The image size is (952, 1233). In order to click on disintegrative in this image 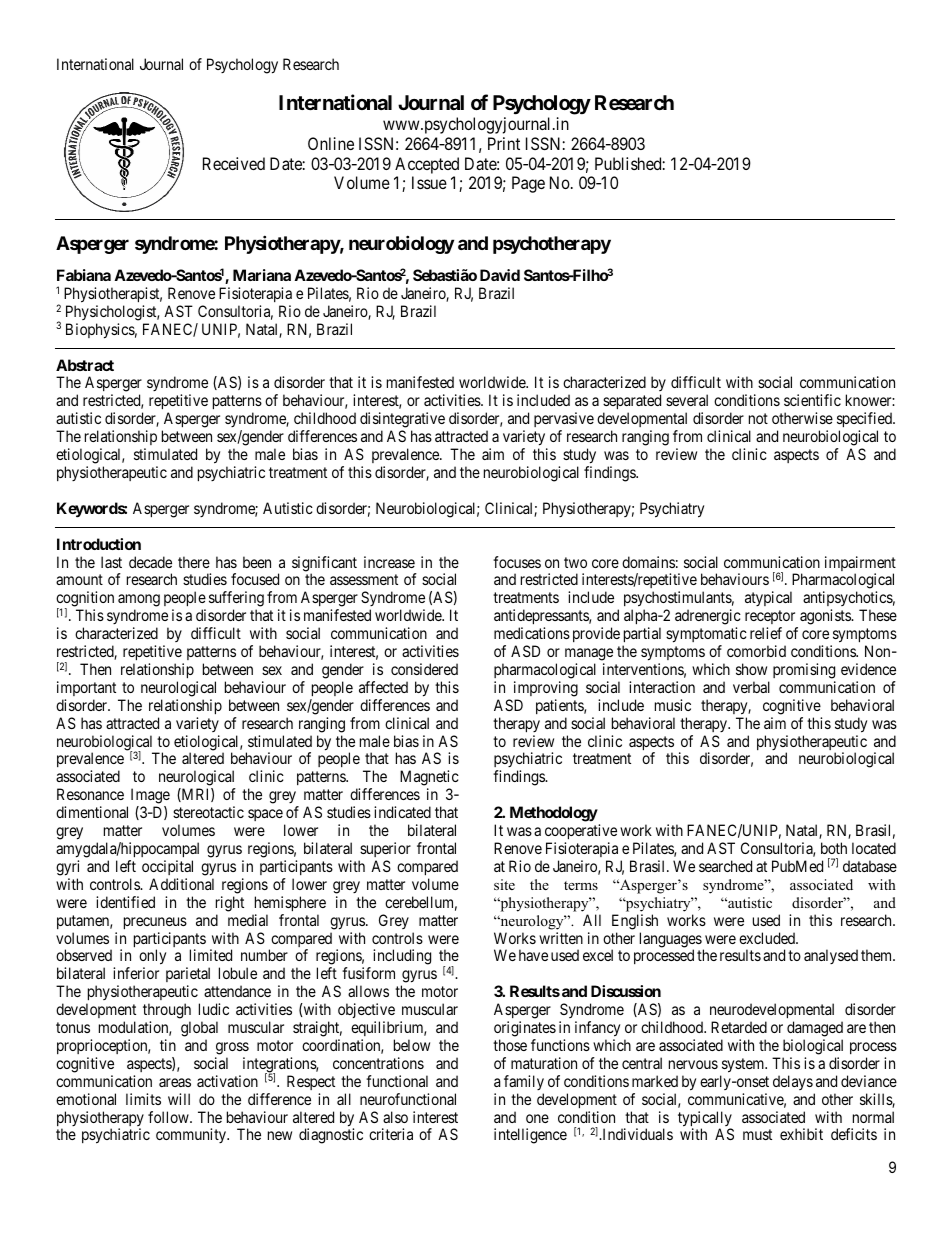, I will do `click(402, 421)`.
